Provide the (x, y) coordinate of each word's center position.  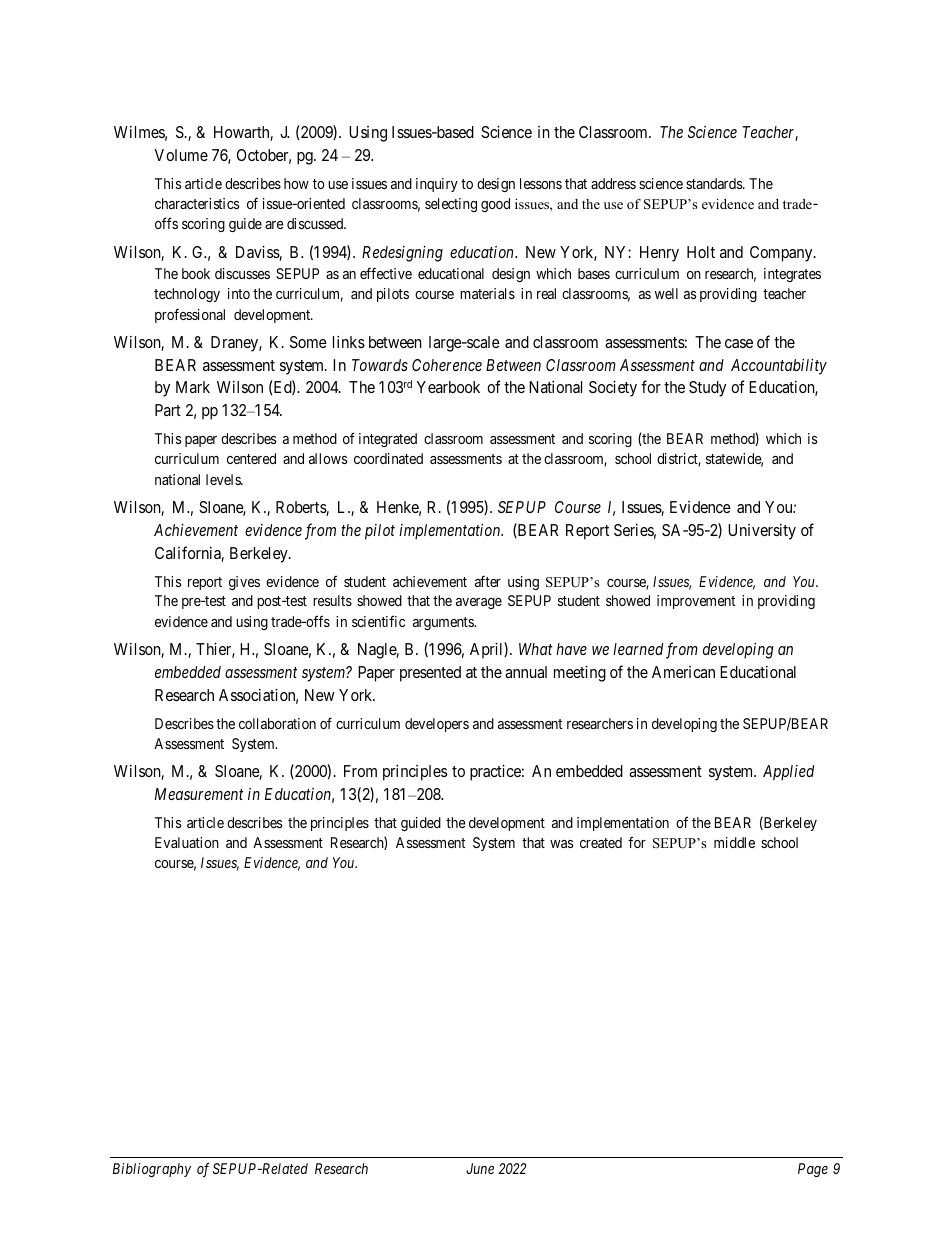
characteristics (197, 203)
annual (526, 672)
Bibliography (152, 1170)
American (683, 672)
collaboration (277, 723)
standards (715, 183)
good (495, 205)
